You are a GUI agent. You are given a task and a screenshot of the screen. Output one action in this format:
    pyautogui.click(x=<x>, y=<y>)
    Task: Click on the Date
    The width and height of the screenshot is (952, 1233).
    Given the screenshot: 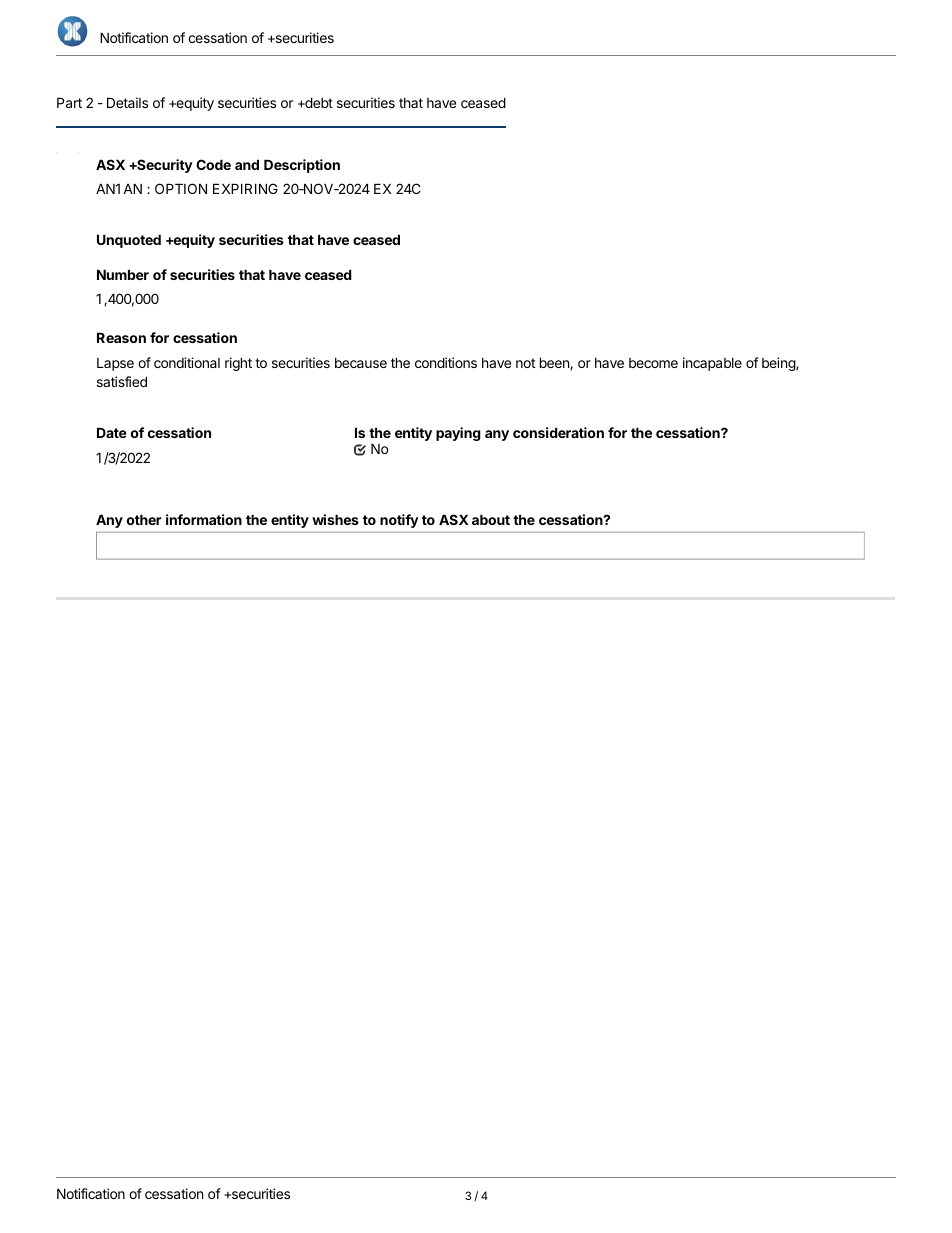 What is the action you would take?
    pyautogui.click(x=112, y=432)
